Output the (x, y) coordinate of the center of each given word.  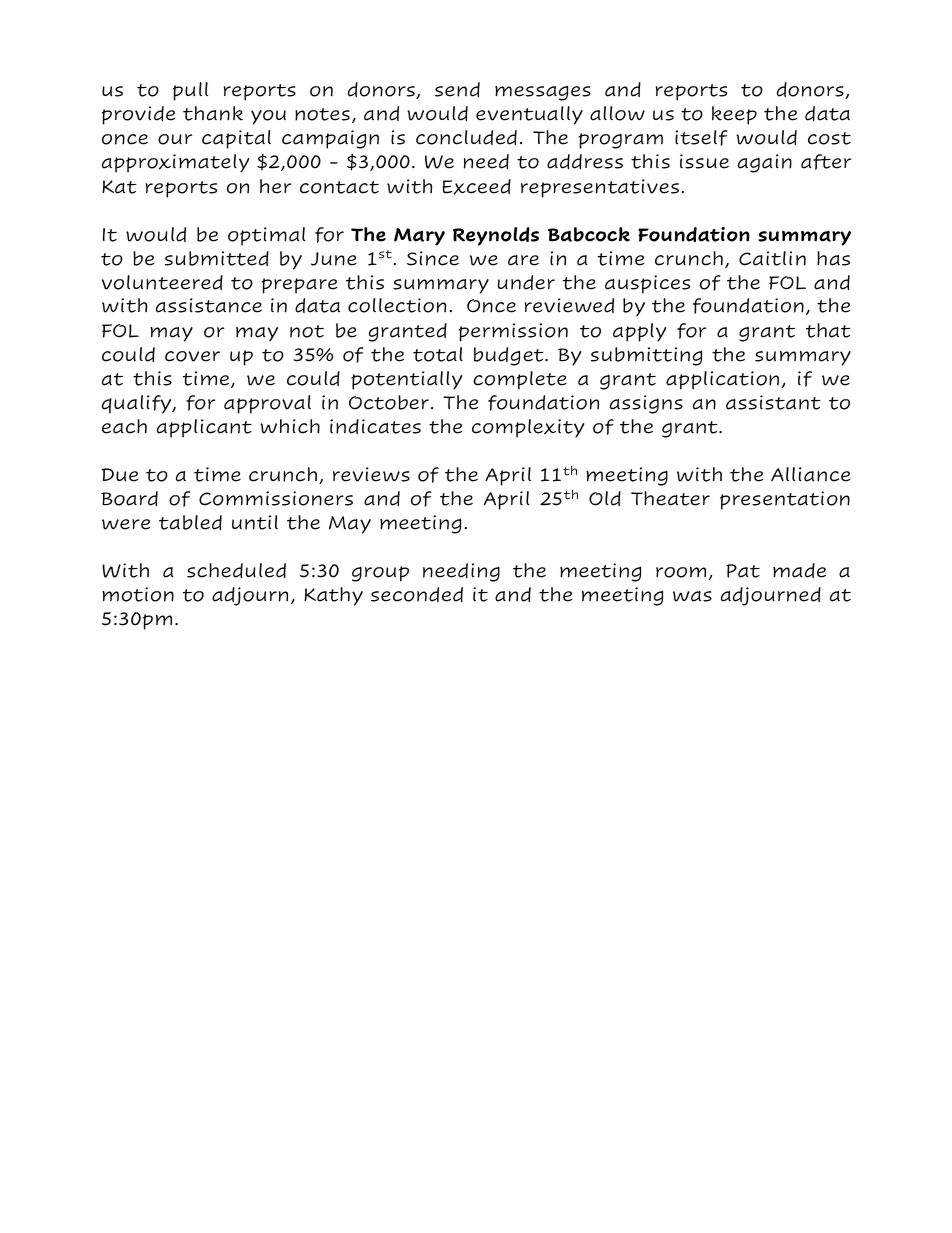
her (275, 186)
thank (213, 113)
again (765, 163)
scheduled (236, 570)
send (457, 89)
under (526, 282)
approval (267, 404)
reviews (371, 474)
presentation (785, 500)
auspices (647, 284)
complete (520, 380)
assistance (209, 305)
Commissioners (276, 498)
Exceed (477, 187)
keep (734, 115)
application (722, 380)
